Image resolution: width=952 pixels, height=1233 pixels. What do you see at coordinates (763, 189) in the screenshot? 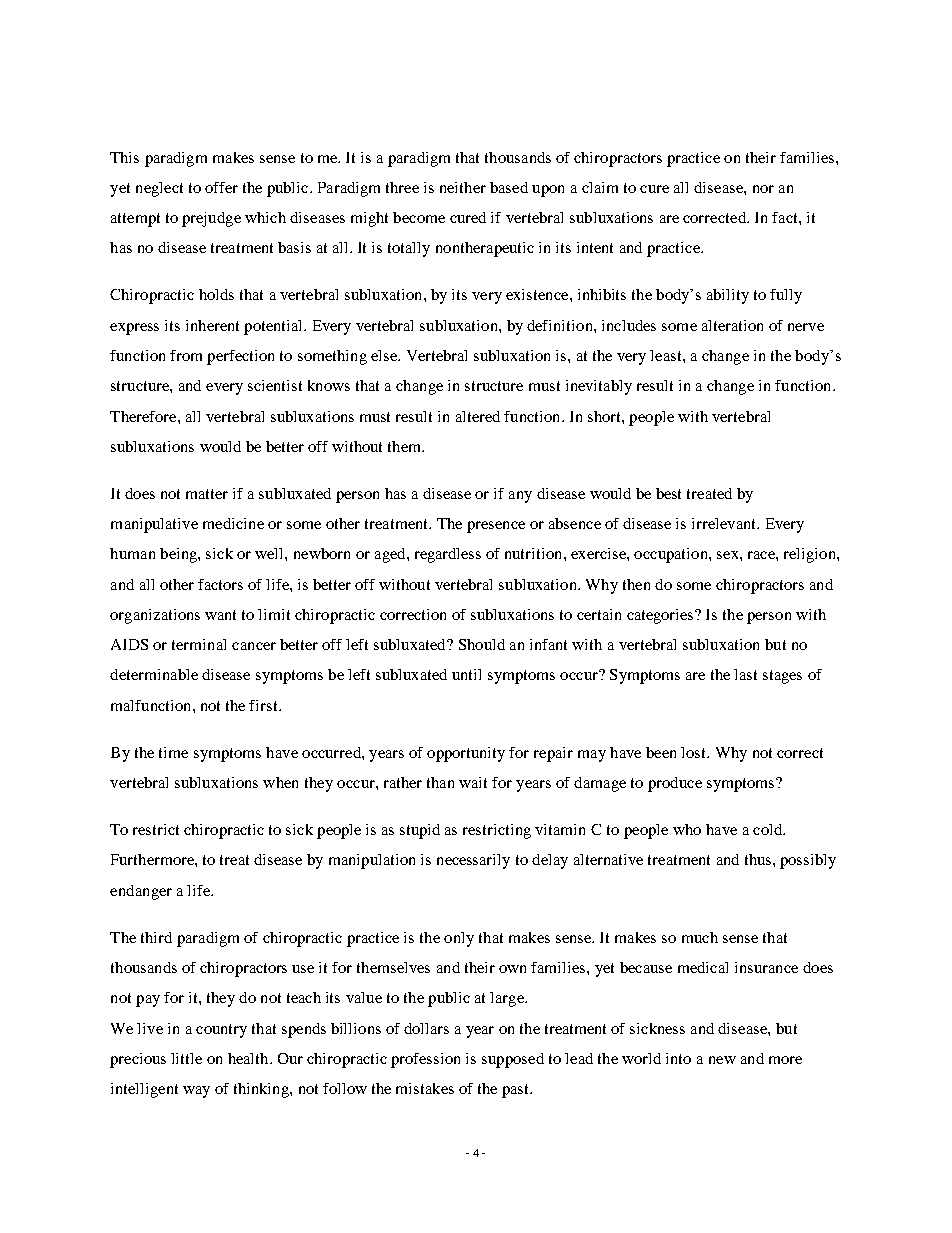
I see `nor` at bounding box center [763, 189].
